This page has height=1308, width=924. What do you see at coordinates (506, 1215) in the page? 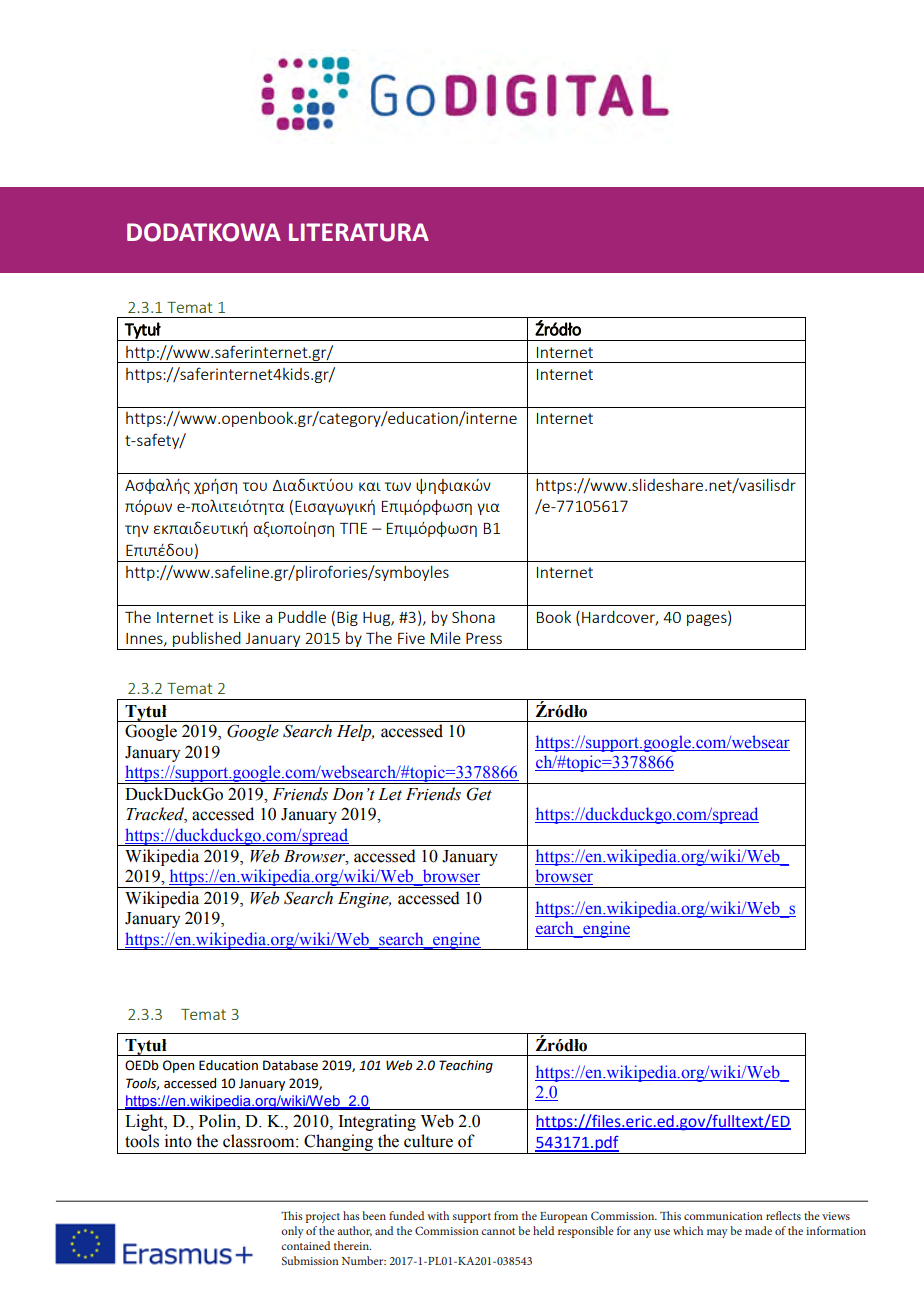
I see `from` at bounding box center [506, 1215].
